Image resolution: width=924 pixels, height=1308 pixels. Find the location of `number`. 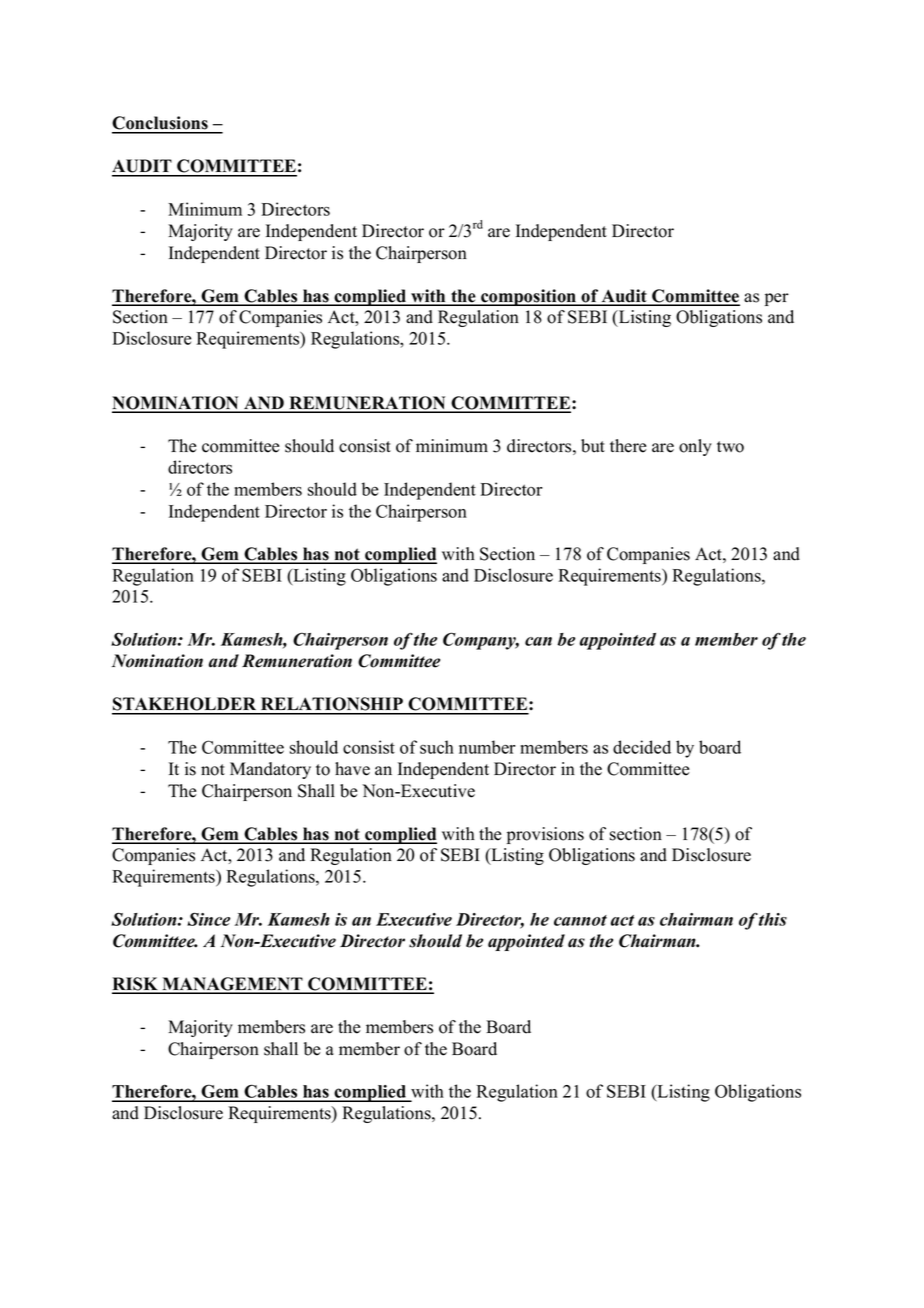

number is located at coordinates (487, 747).
